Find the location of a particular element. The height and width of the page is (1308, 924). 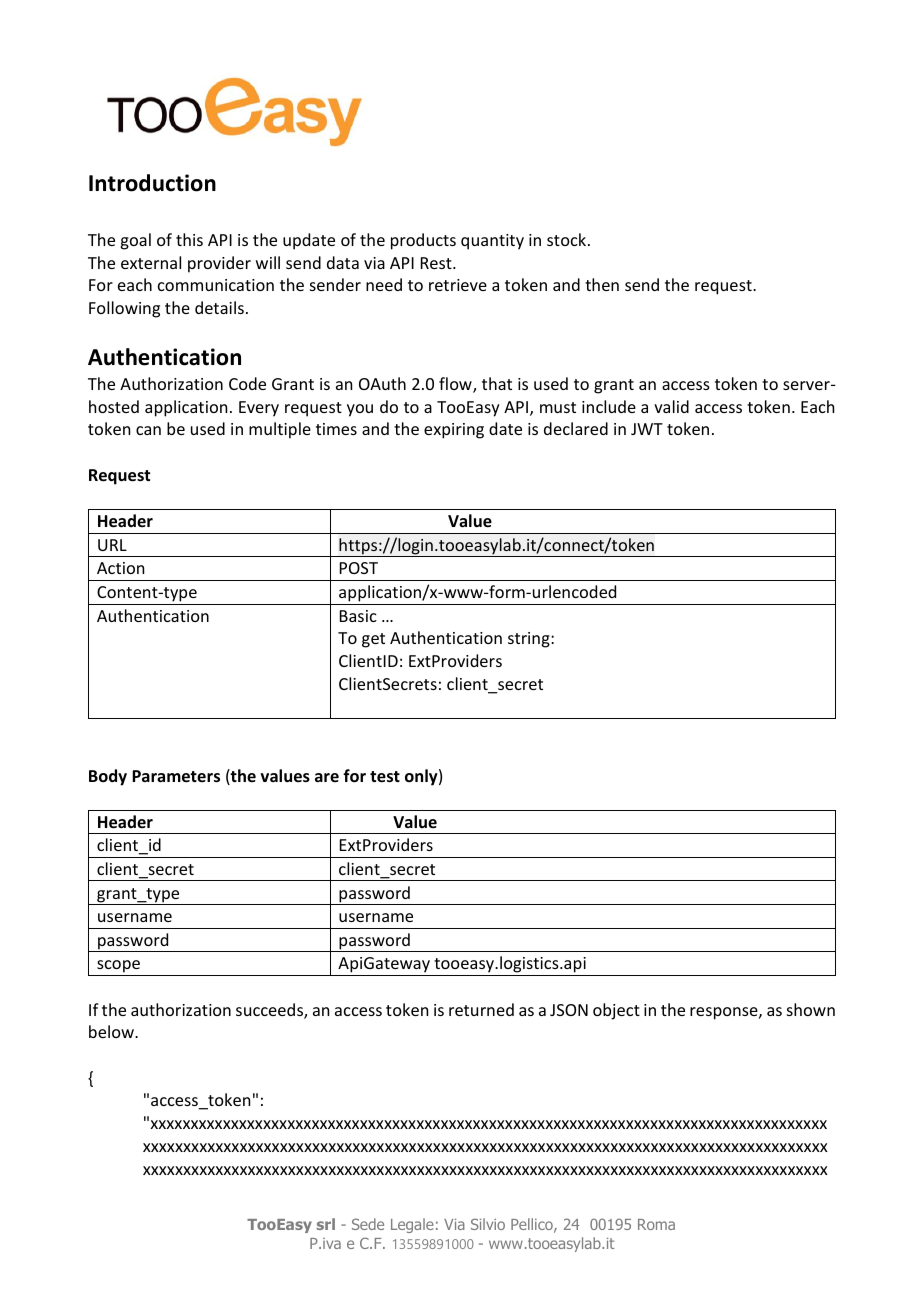

Roma is located at coordinates (656, 1224).
